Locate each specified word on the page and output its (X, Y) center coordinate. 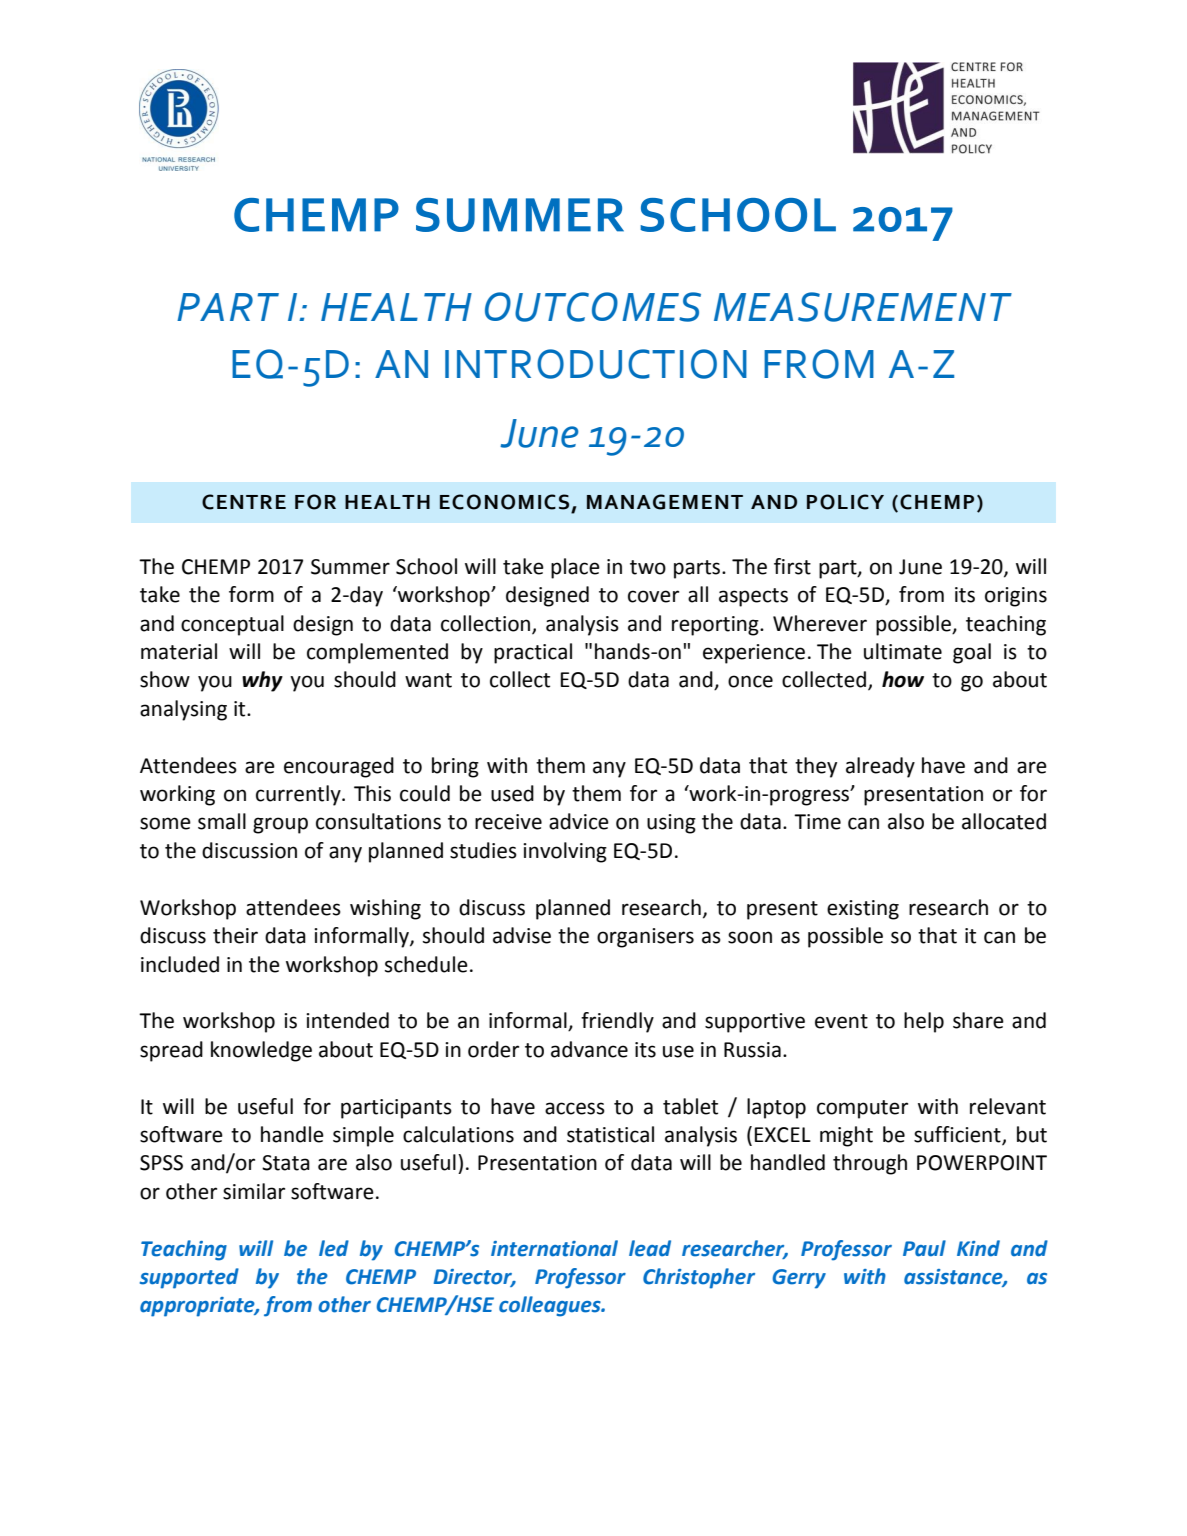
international (554, 1248)
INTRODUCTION (596, 364)
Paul (924, 1248)
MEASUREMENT (863, 307)
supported (189, 1278)
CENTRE (244, 502)
